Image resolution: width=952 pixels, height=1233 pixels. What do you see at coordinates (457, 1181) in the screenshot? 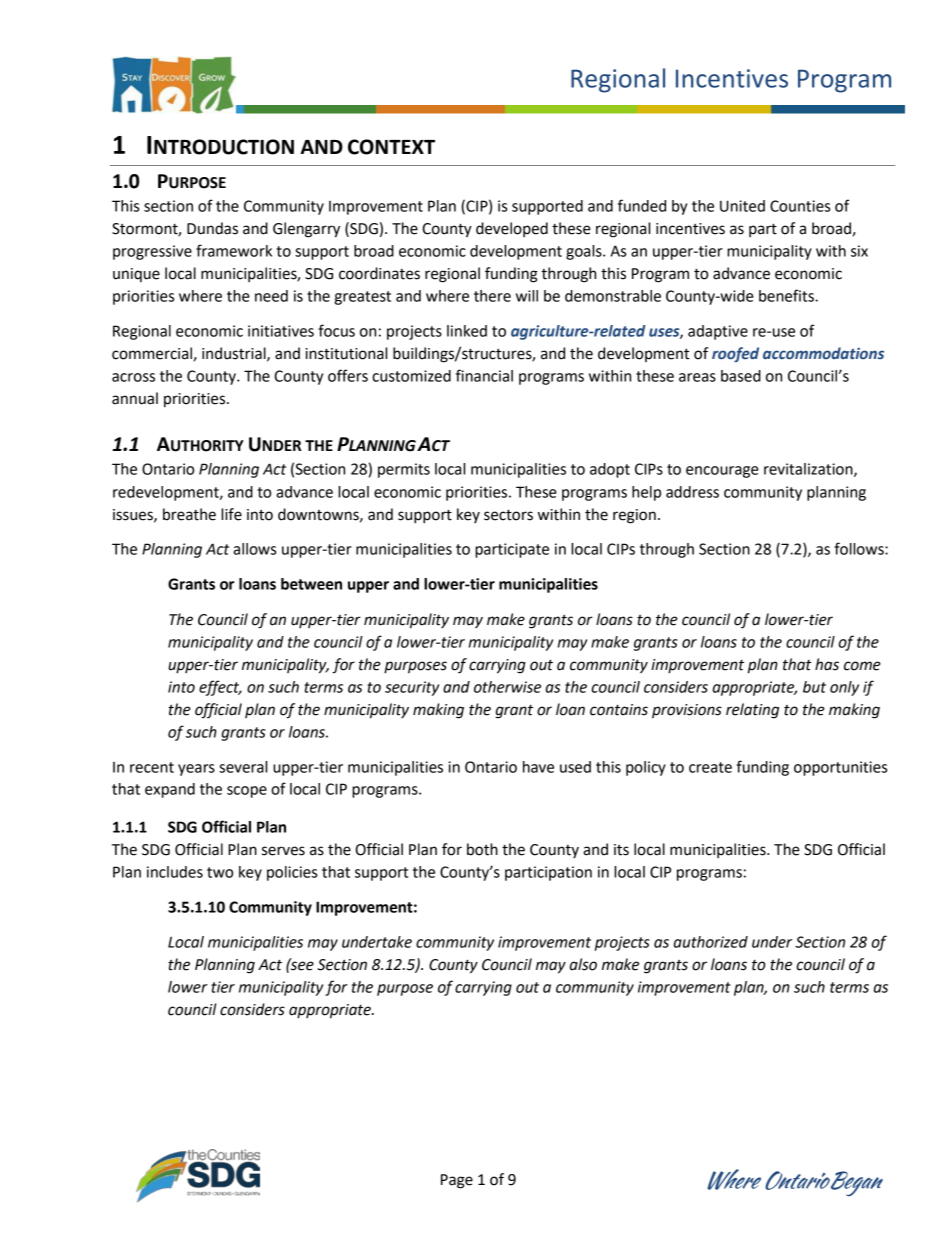
I see `Page` at bounding box center [457, 1181].
